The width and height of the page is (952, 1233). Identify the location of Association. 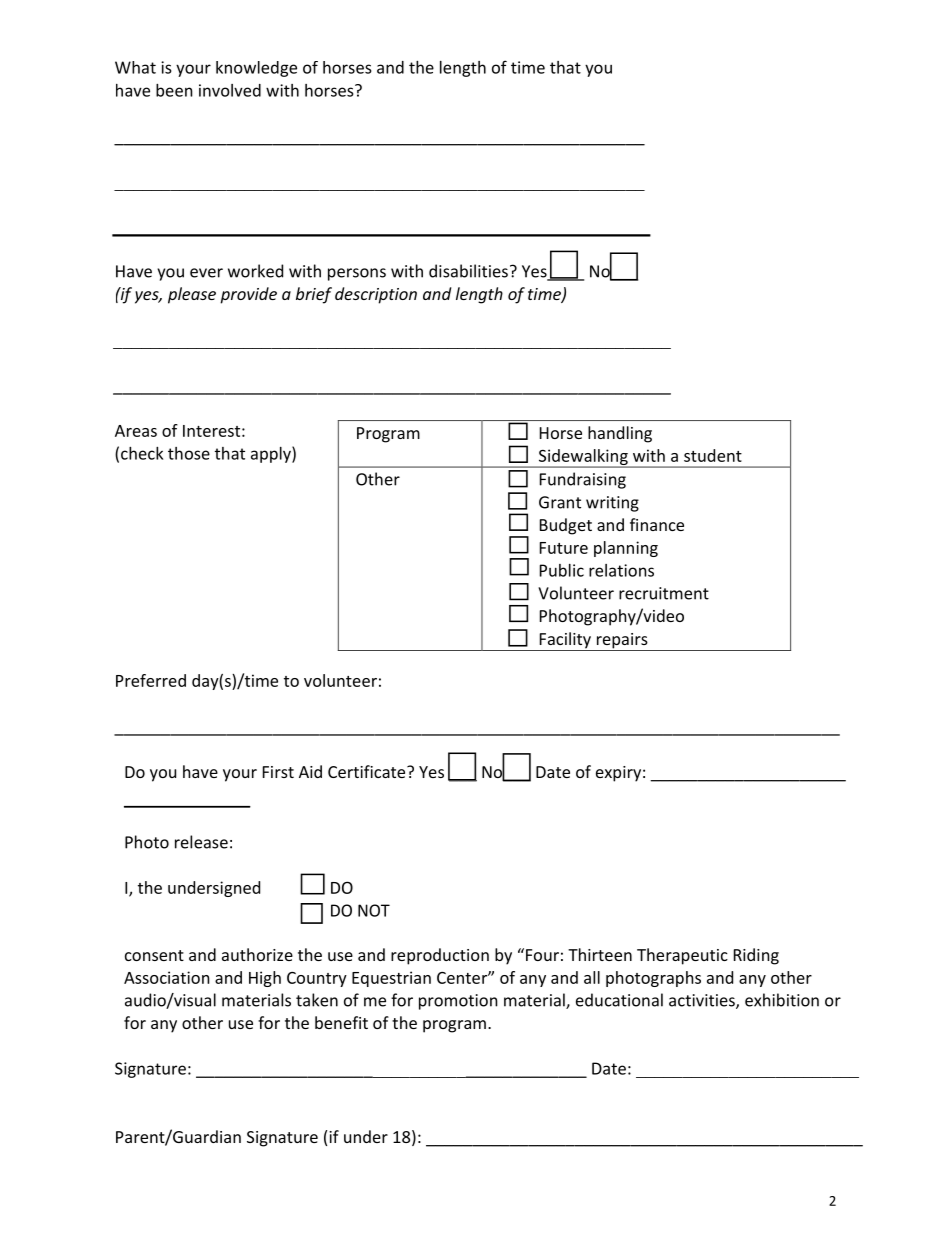
(167, 977).
